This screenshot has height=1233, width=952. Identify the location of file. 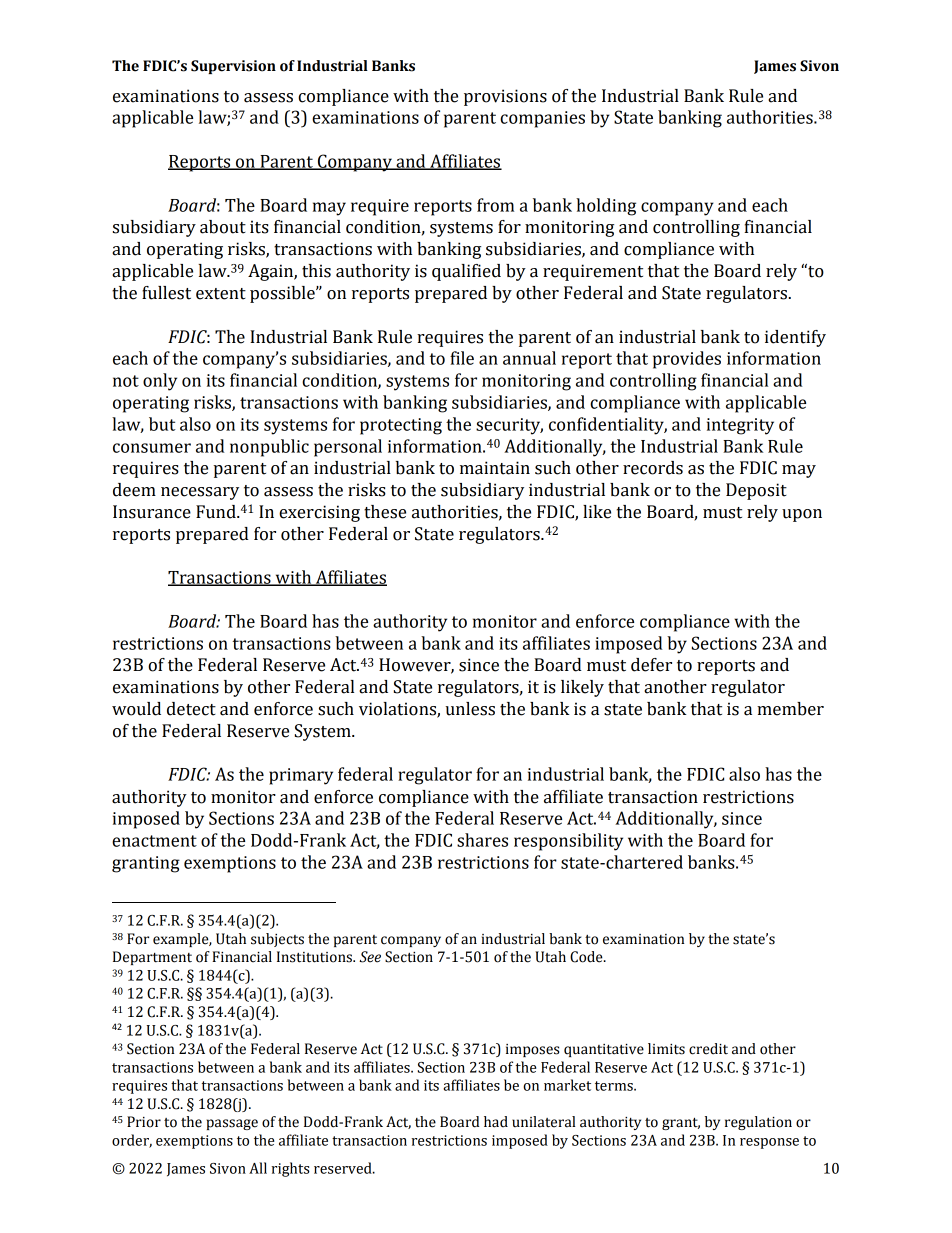
(462, 358).
